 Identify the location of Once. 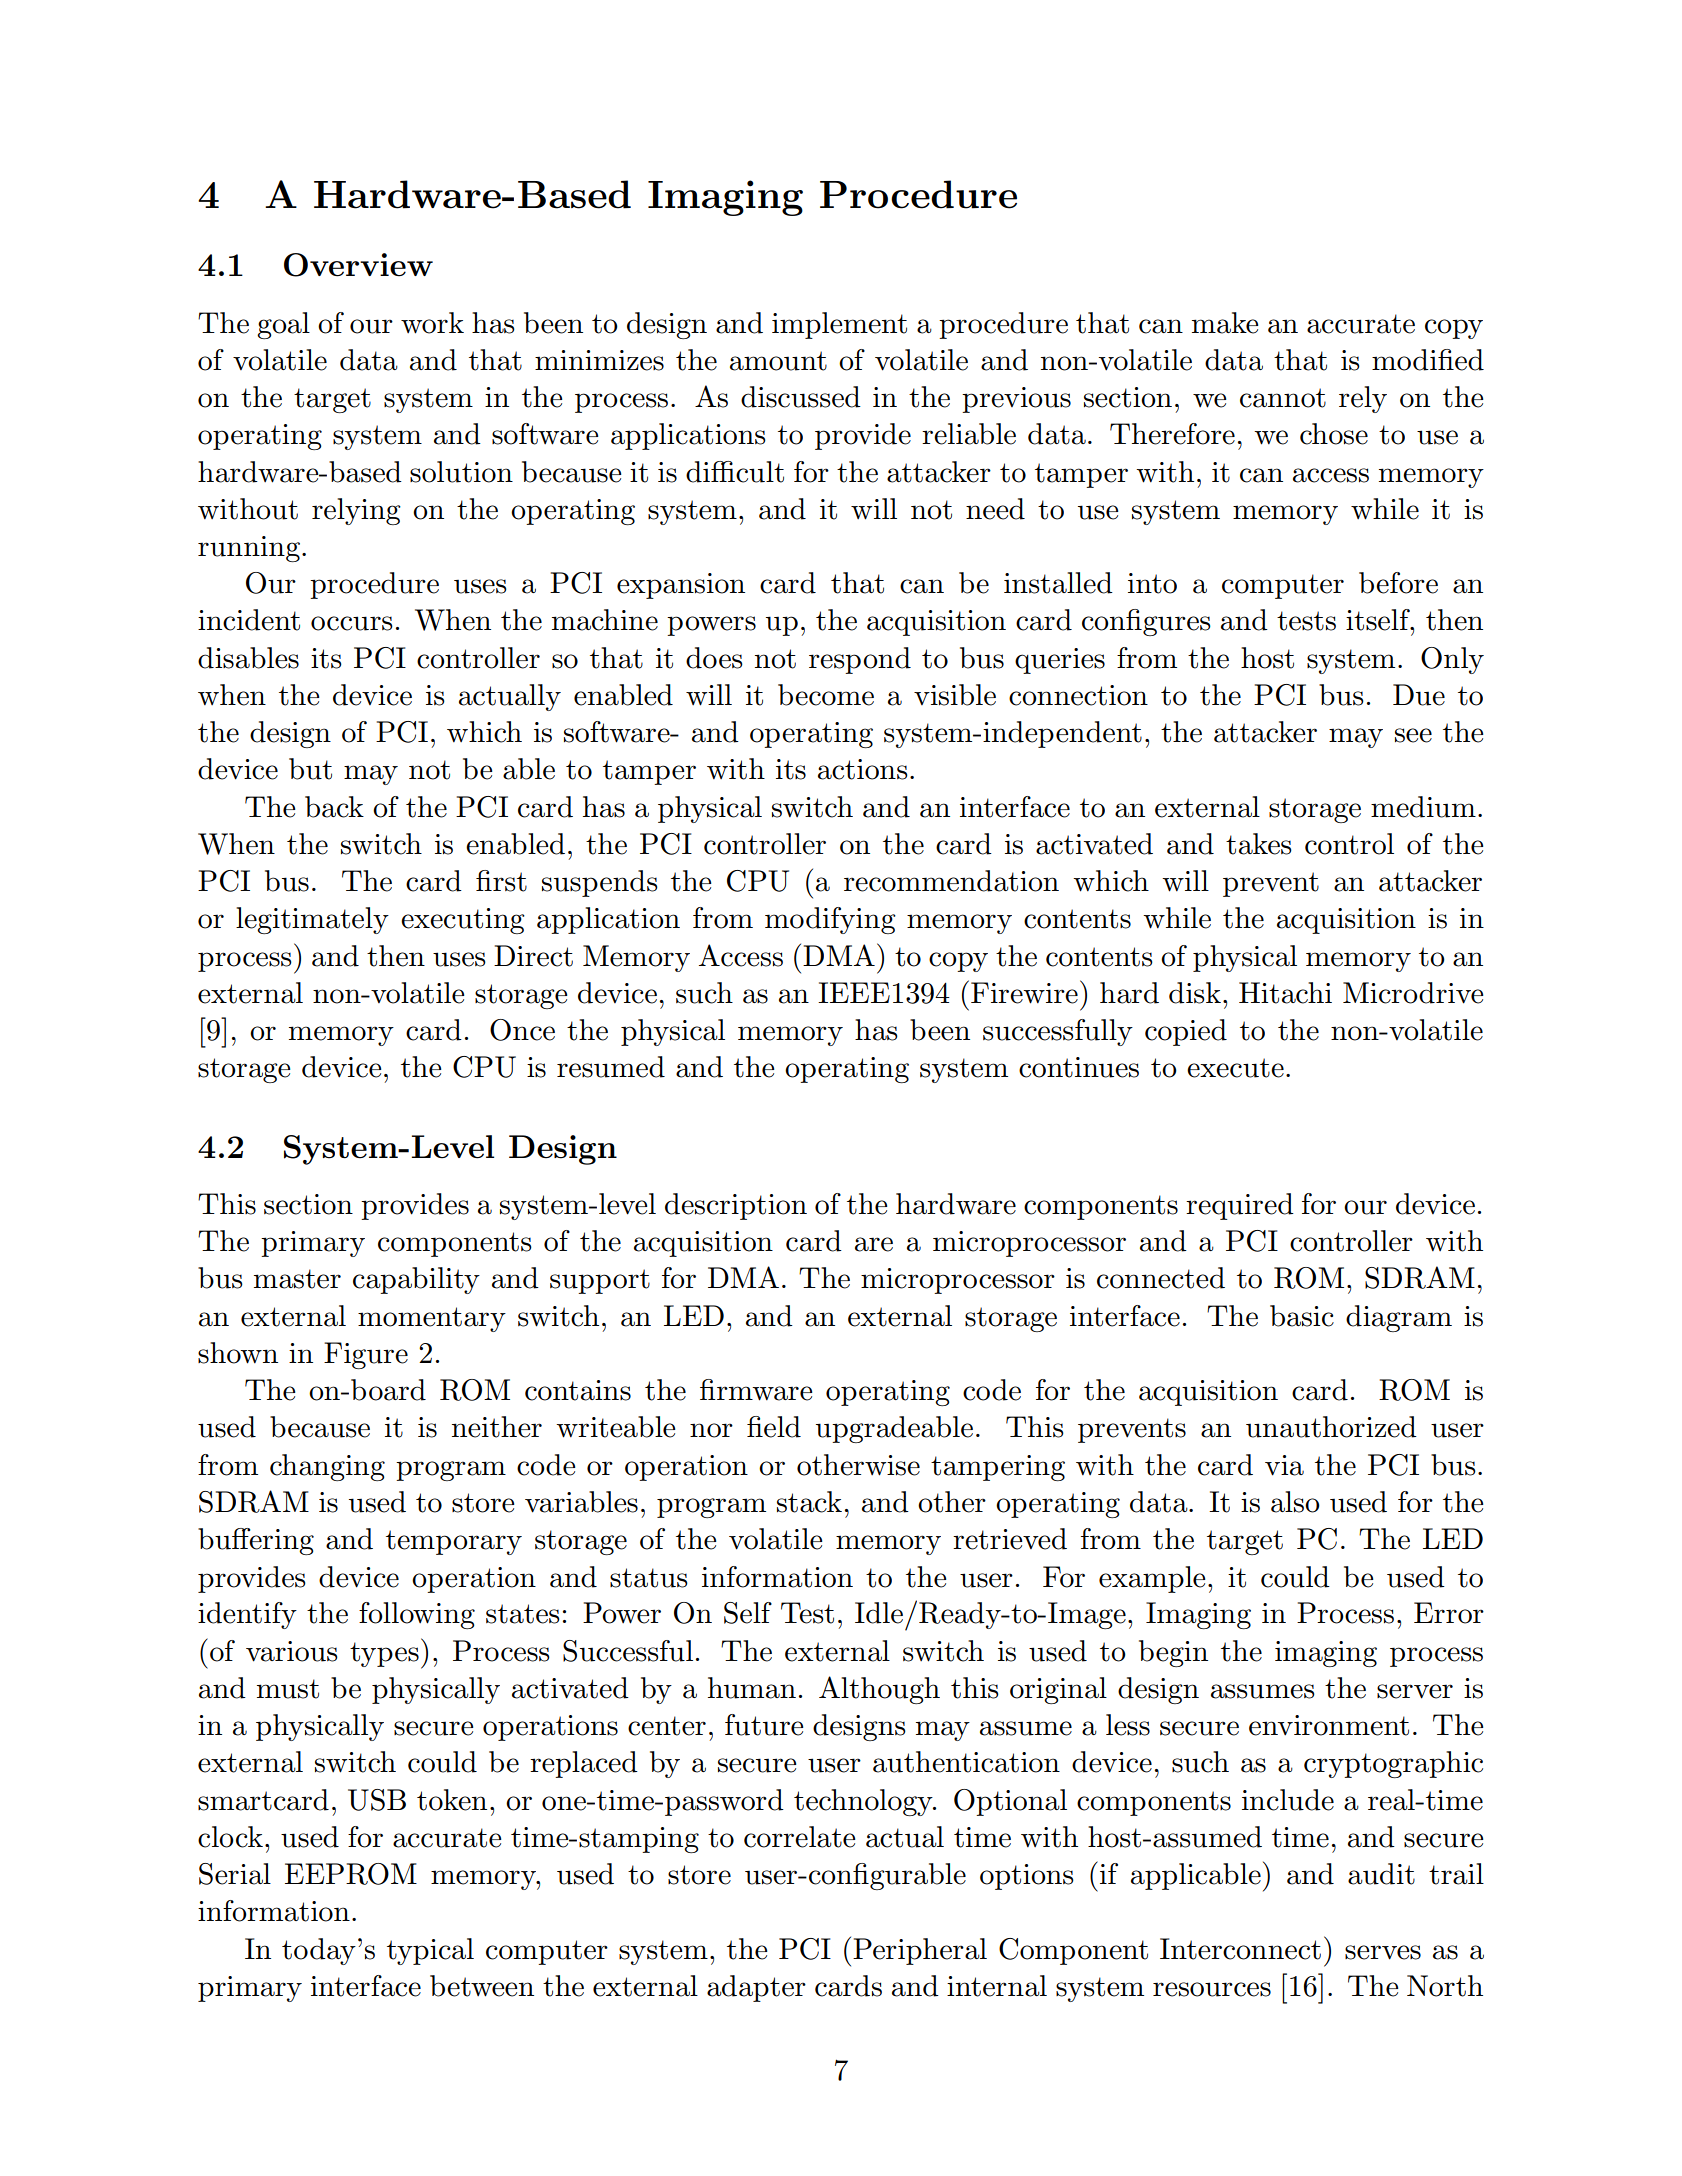
(522, 1030).
